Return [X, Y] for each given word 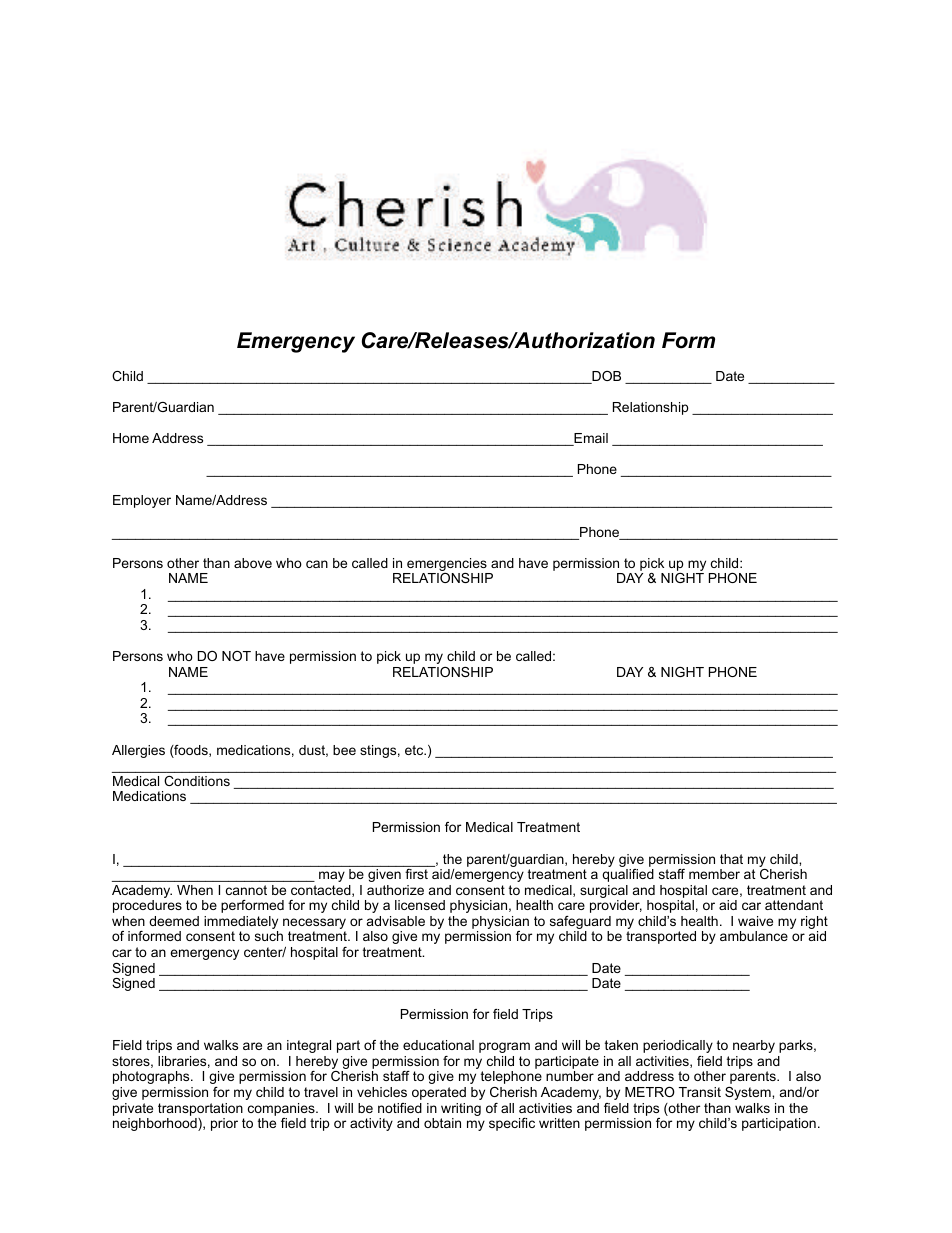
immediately [241, 924]
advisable [396, 921]
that [731, 859]
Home [131, 438]
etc [415, 750]
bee [344, 750]
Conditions [197, 781]
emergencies [447, 566]
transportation [200, 1109]
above [253, 563]
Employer [142, 501]
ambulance [754, 936]
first [416, 874]
